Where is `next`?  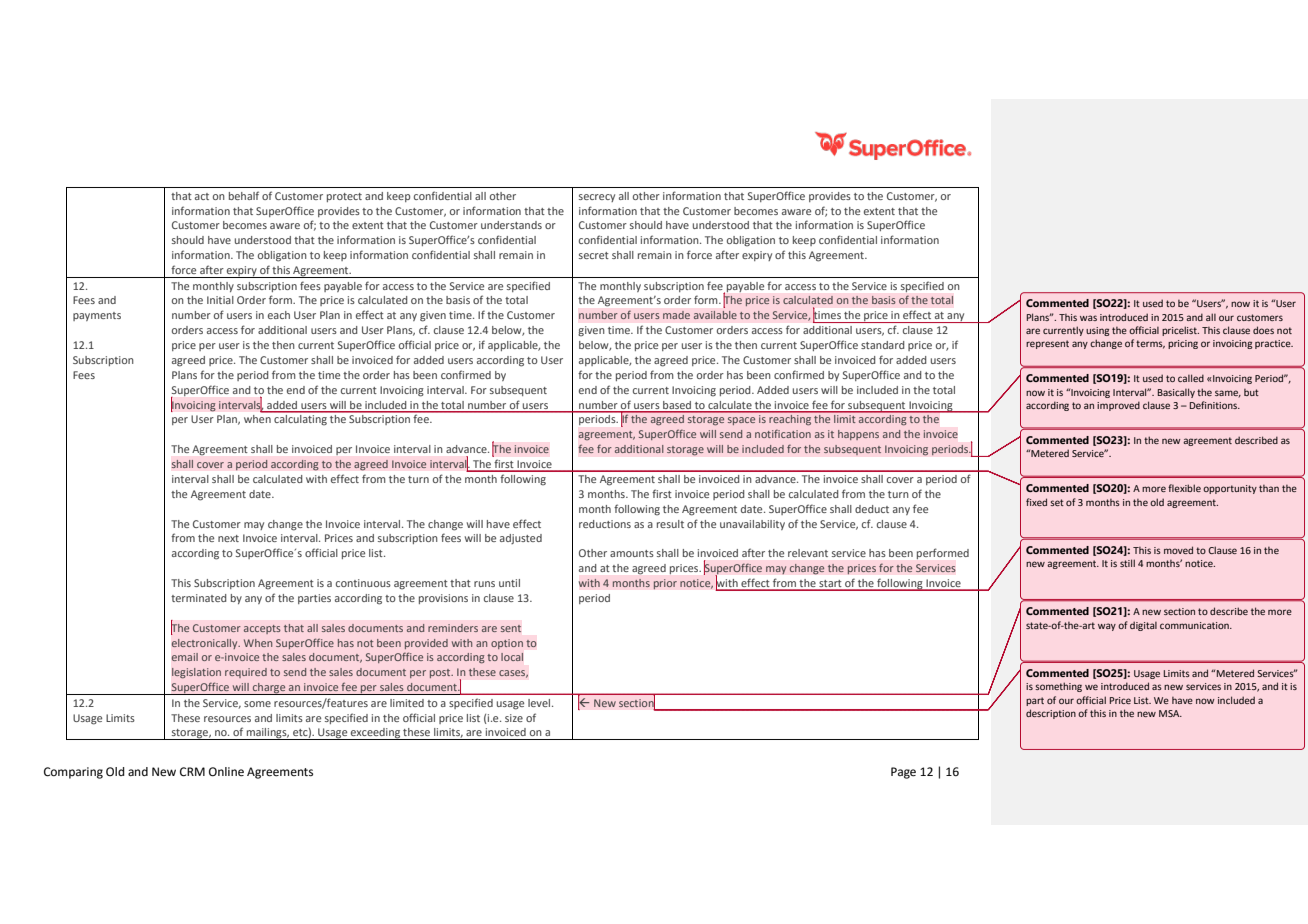
next is located at coordinates (228, 538).
